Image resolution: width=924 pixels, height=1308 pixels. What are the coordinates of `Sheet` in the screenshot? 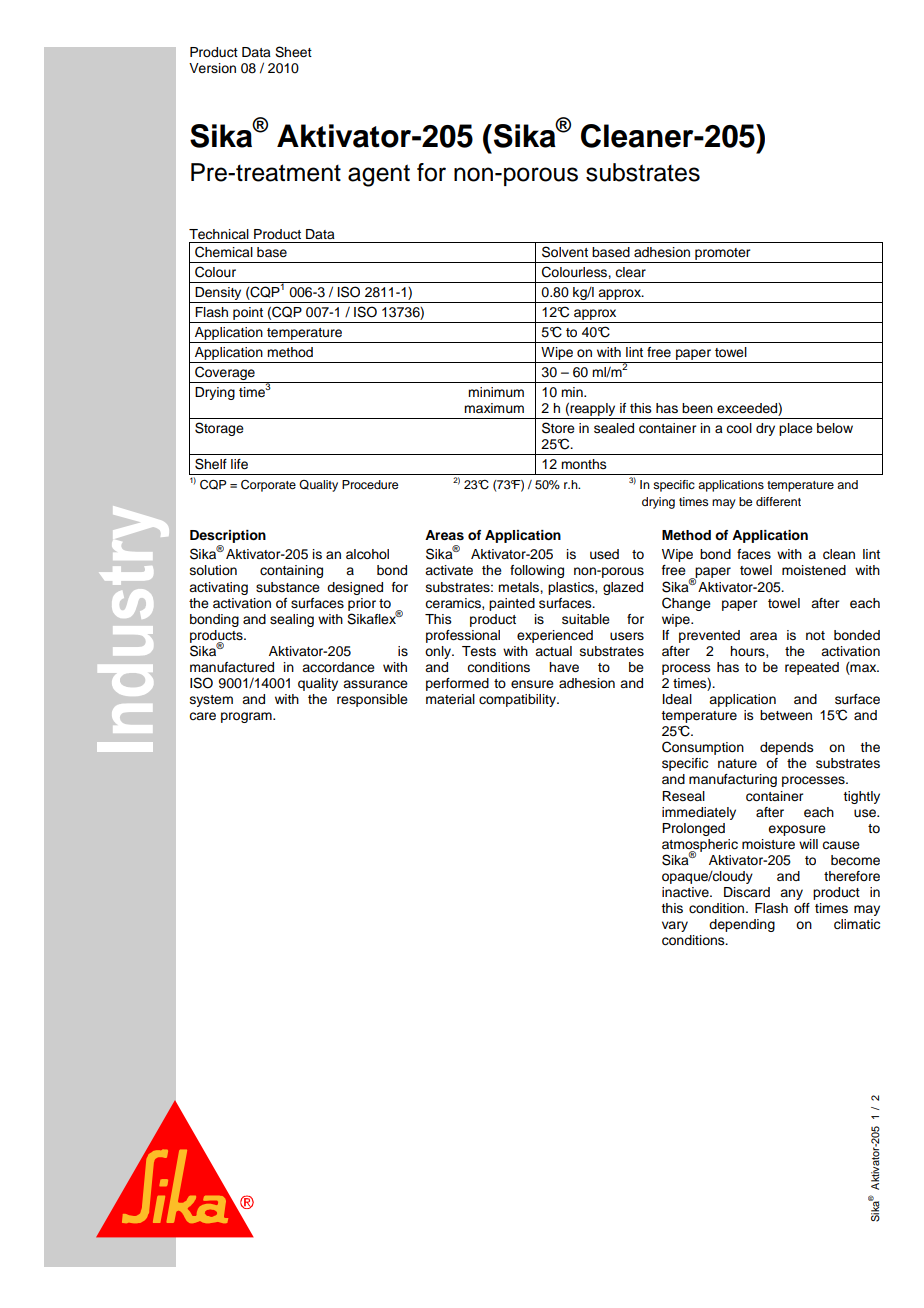 It's located at (293, 52).
